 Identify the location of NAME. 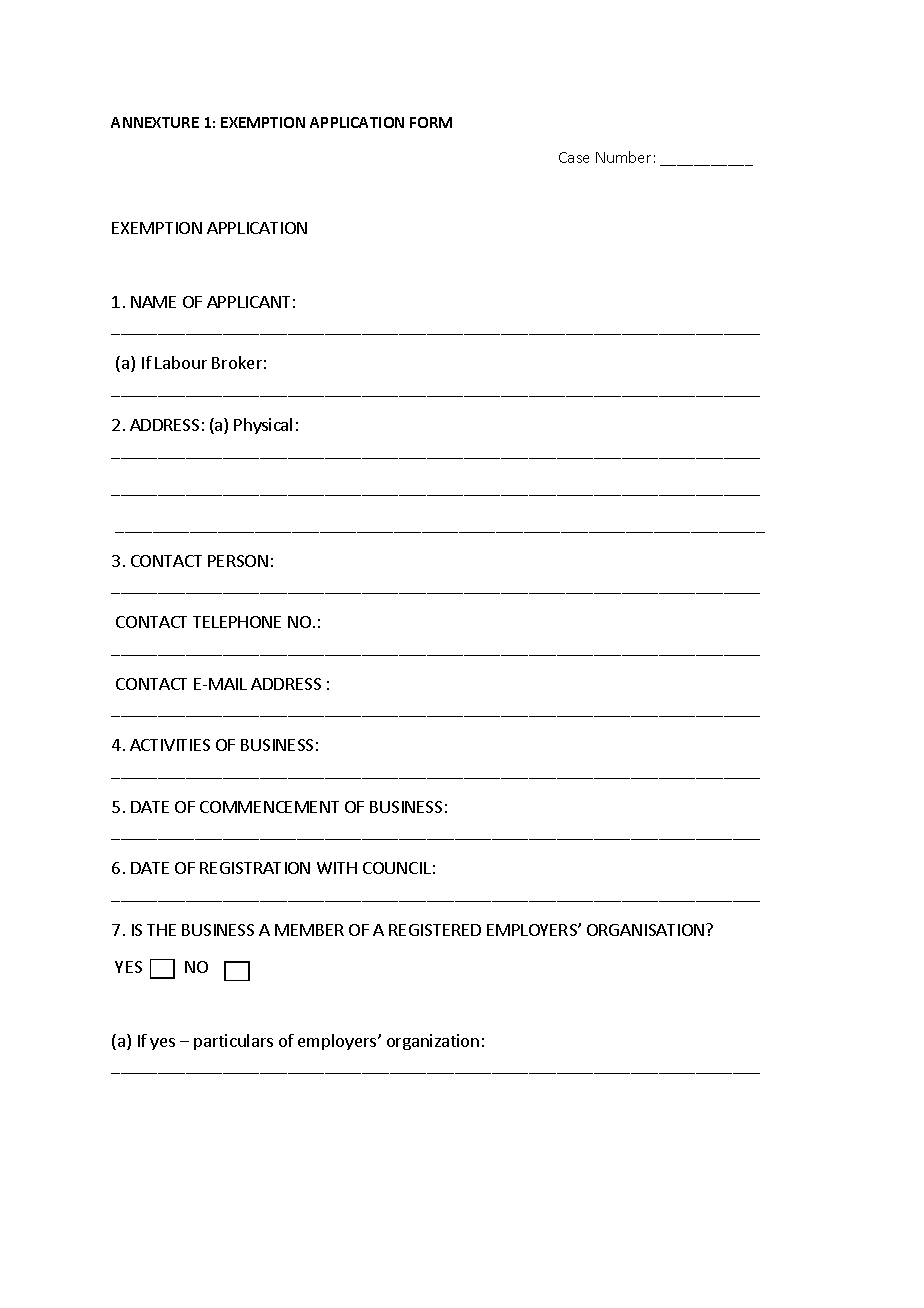
(153, 302).
